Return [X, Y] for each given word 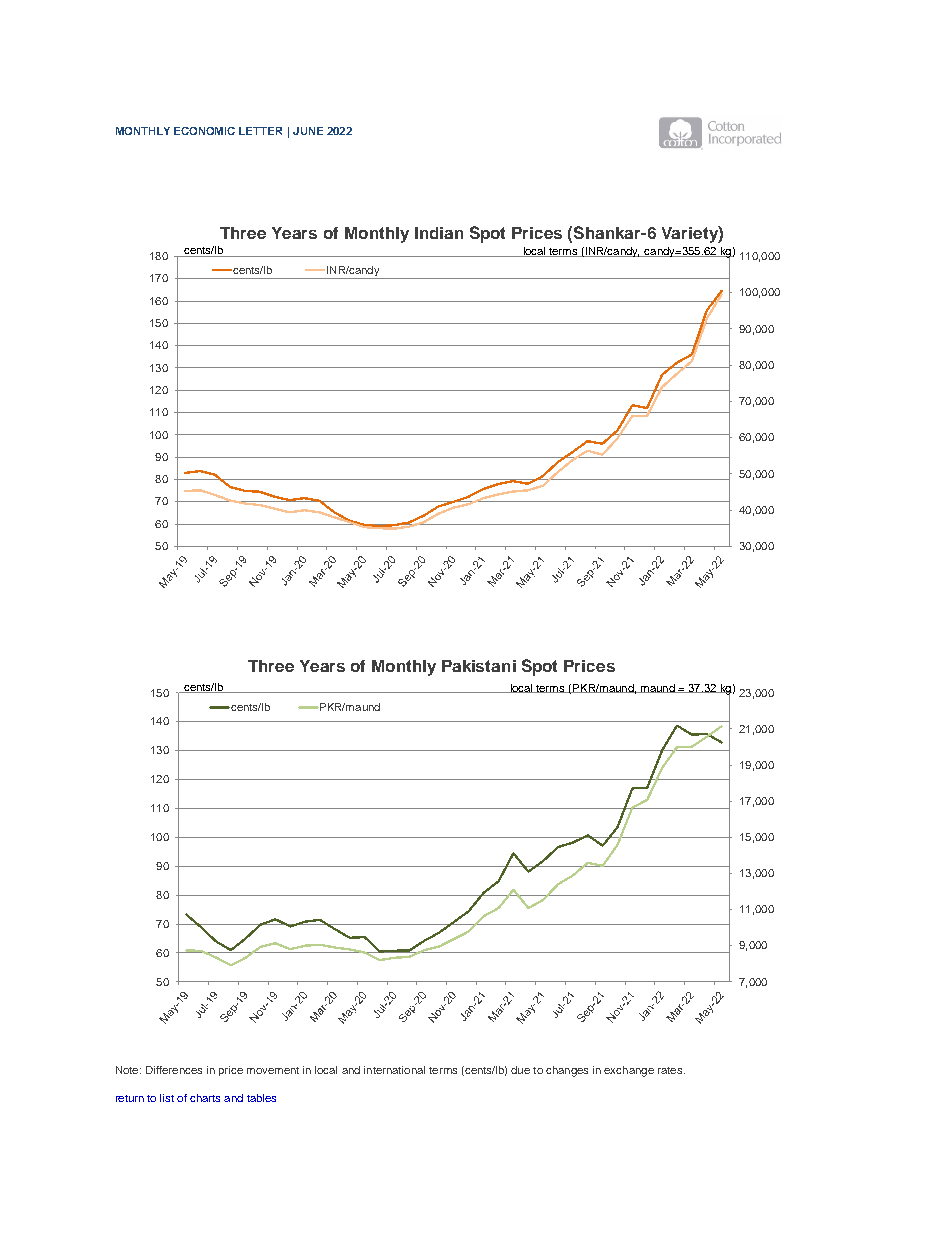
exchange [629, 1071]
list [167, 1098]
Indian [439, 233]
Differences [174, 1070]
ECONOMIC [204, 131]
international [394, 1070]
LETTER [260, 131]
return [130, 1098]
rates [671, 1070]
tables [261, 1098]
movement [273, 1070]
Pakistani [479, 666]
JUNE [308, 131]
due [520, 1070]
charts [205, 1098]
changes [567, 1071]
